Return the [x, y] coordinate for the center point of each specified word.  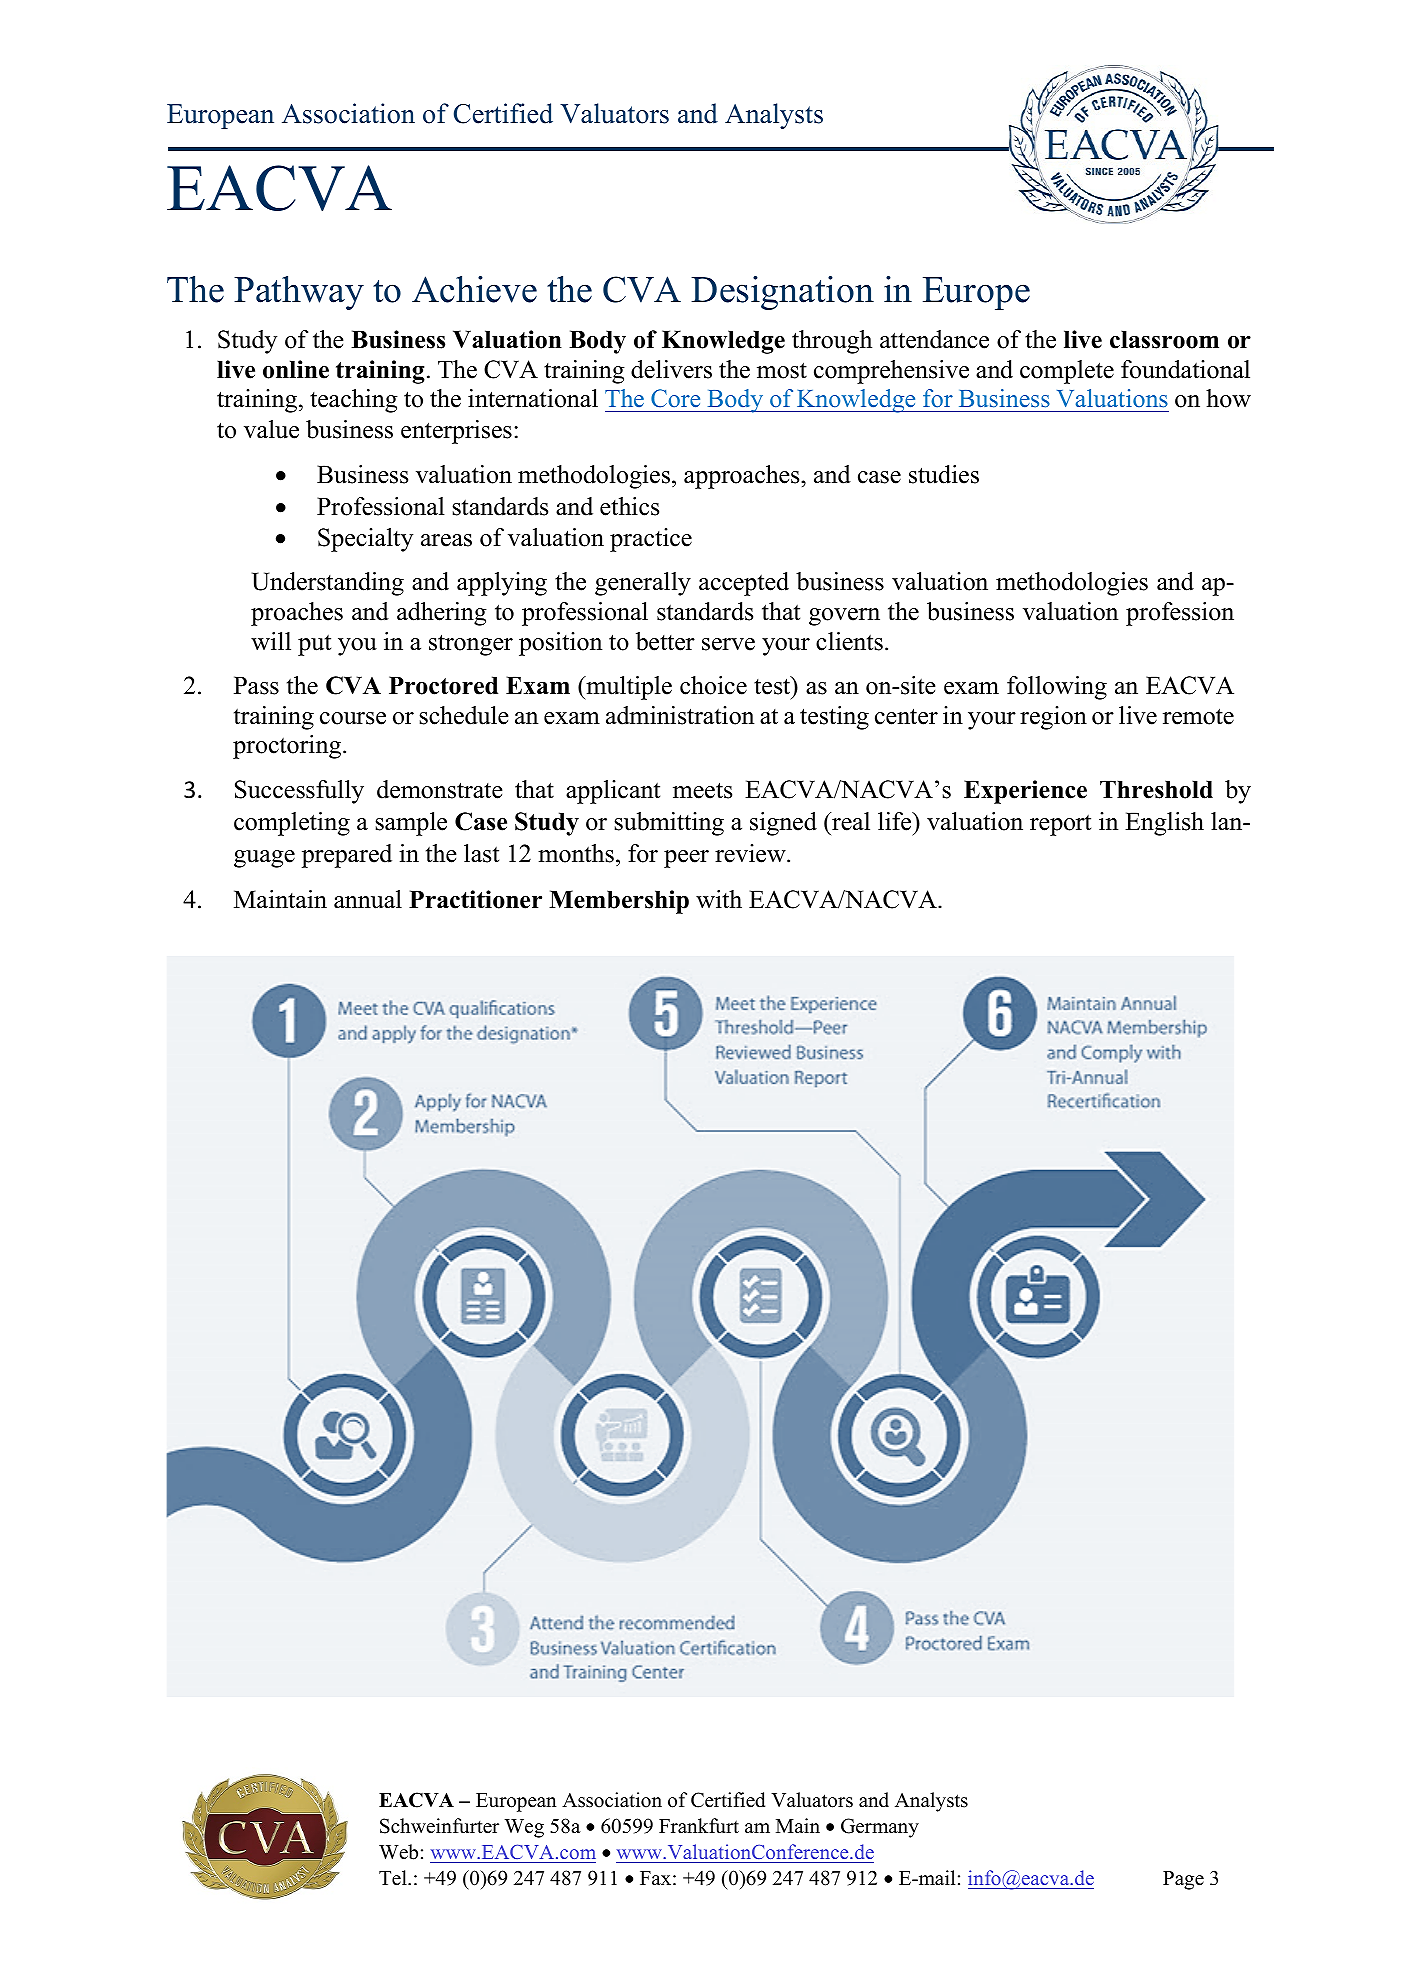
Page [1183, 1880]
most [782, 370]
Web [398, 1852]
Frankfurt [699, 1826]
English [1164, 824]
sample [411, 824]
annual [368, 899]
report [1060, 825]
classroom [1164, 339]
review [751, 853]
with [719, 899]
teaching [354, 401]
